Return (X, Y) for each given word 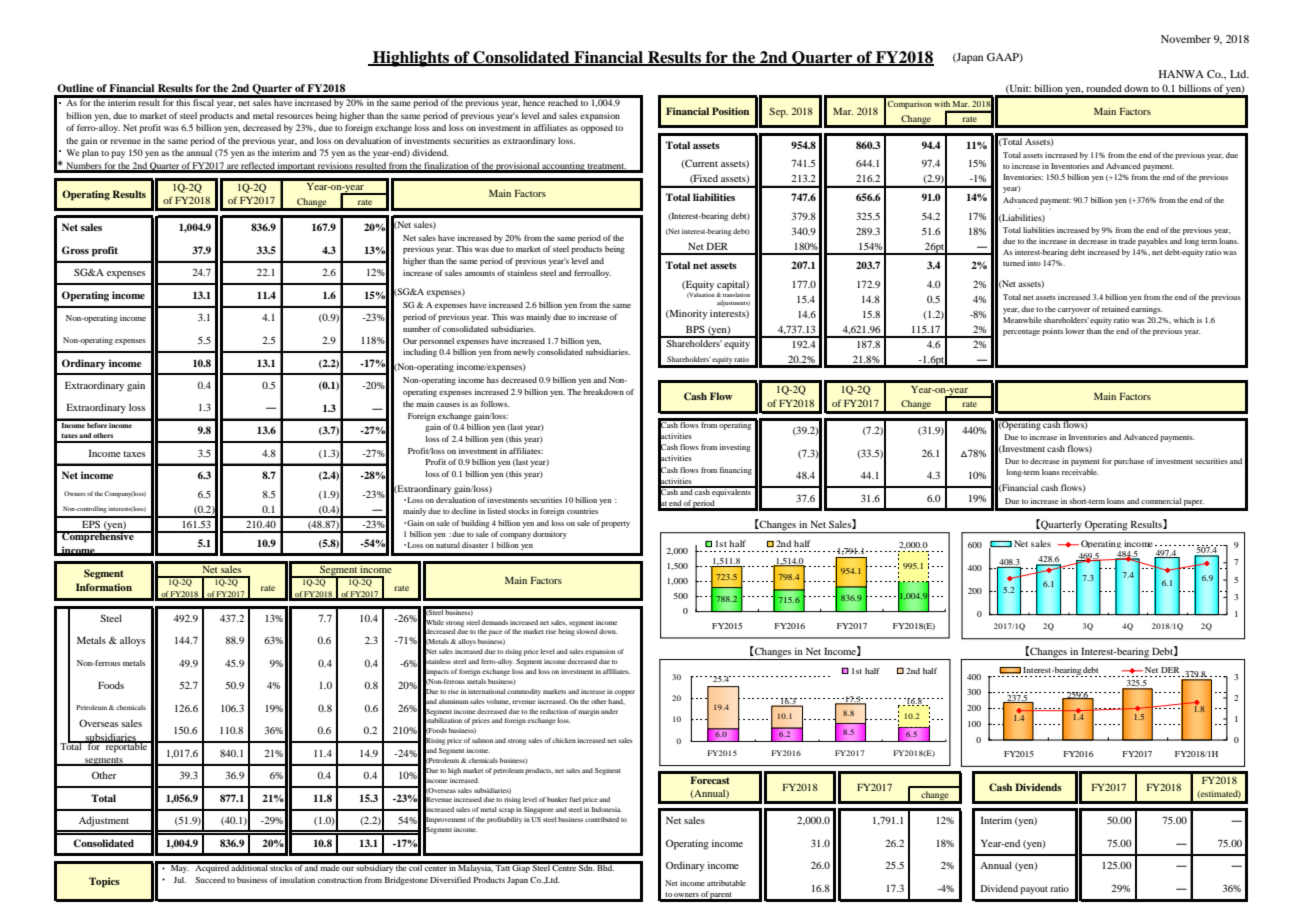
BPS (695, 329)
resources (295, 116)
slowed (586, 631)
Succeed (210, 880)
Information (104, 587)
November (1186, 39)
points (1052, 332)
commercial (1161, 501)
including (420, 353)
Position (730, 111)
